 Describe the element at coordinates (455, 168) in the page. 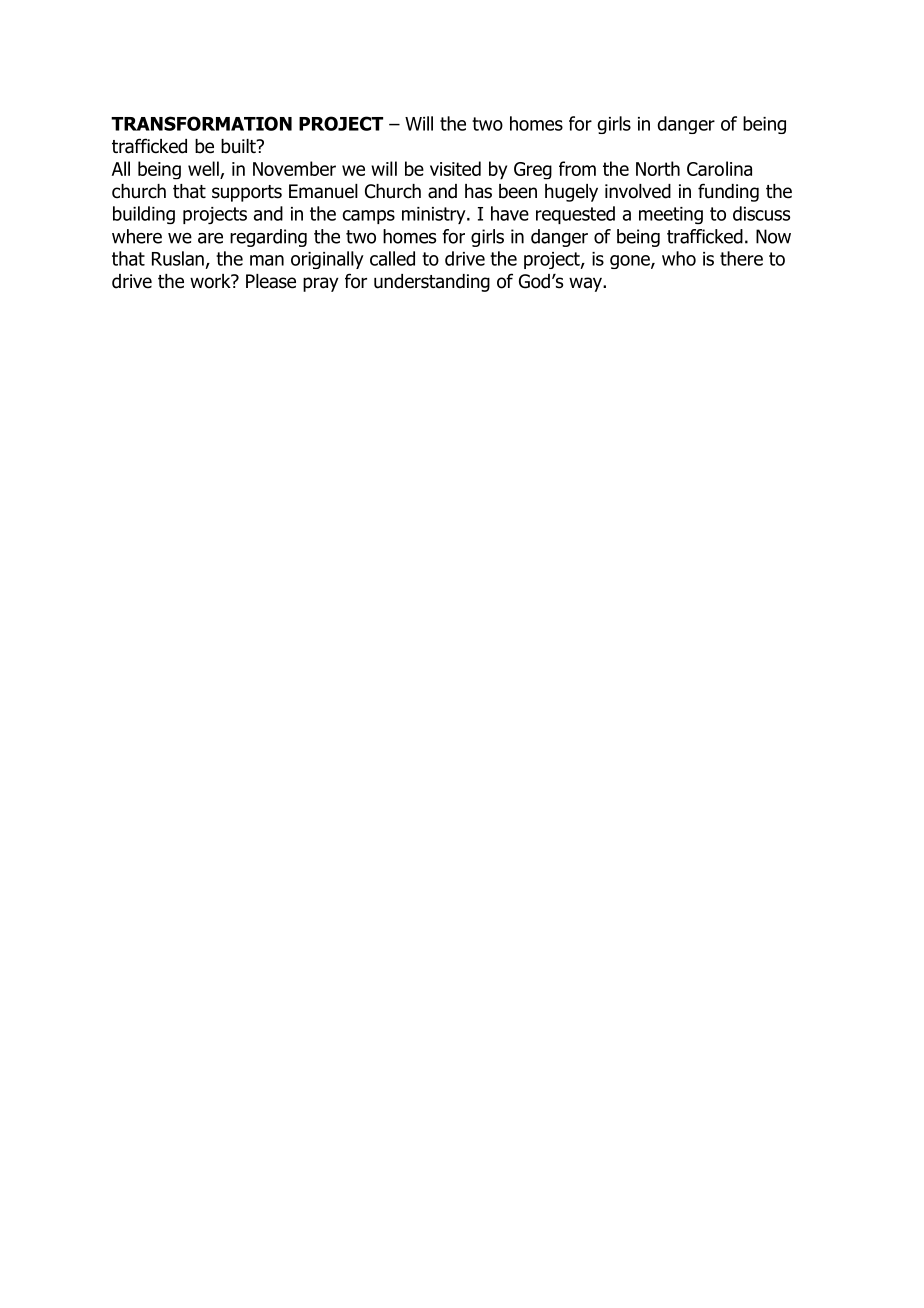

I see `visited` at that location.
